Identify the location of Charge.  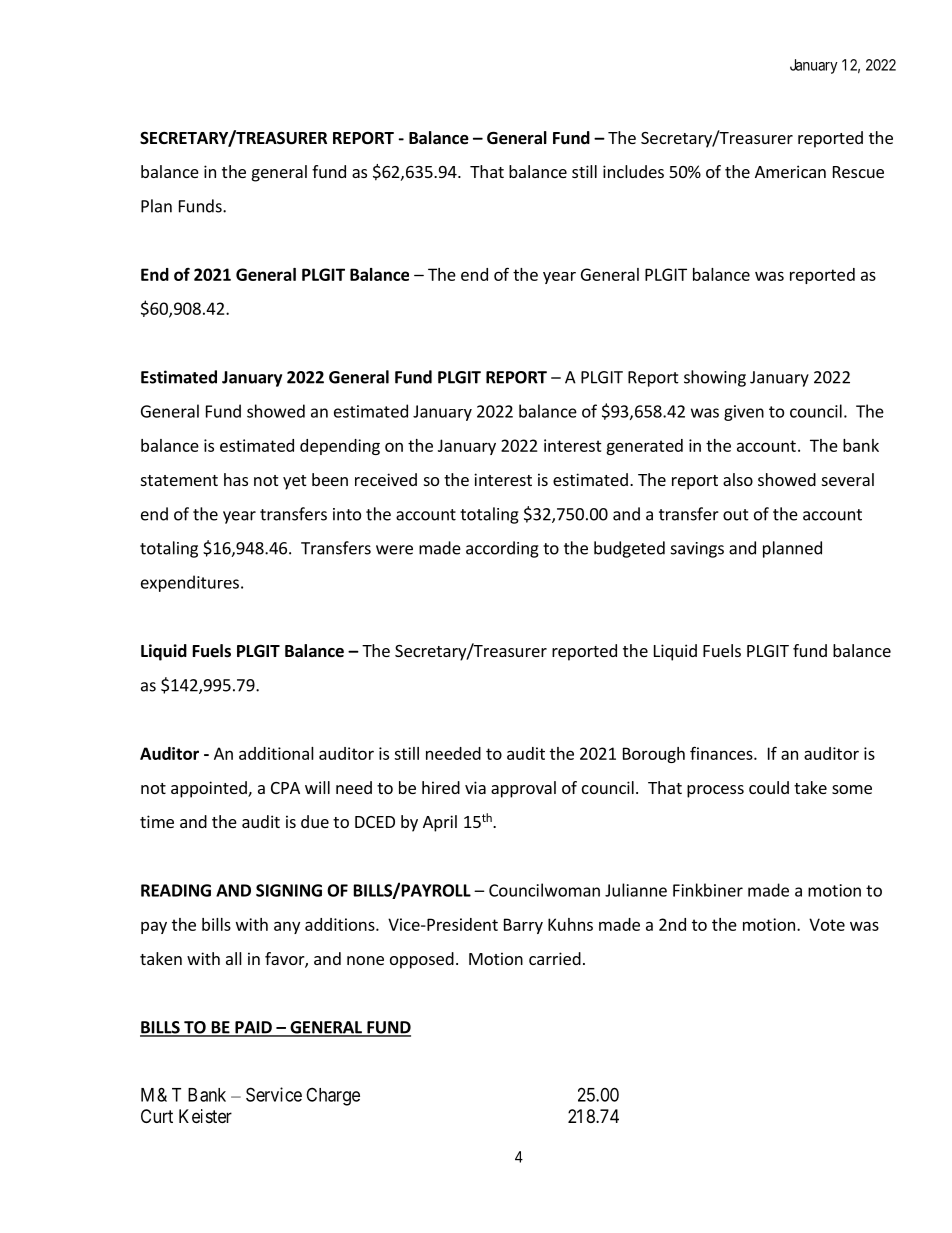
(333, 1096).
